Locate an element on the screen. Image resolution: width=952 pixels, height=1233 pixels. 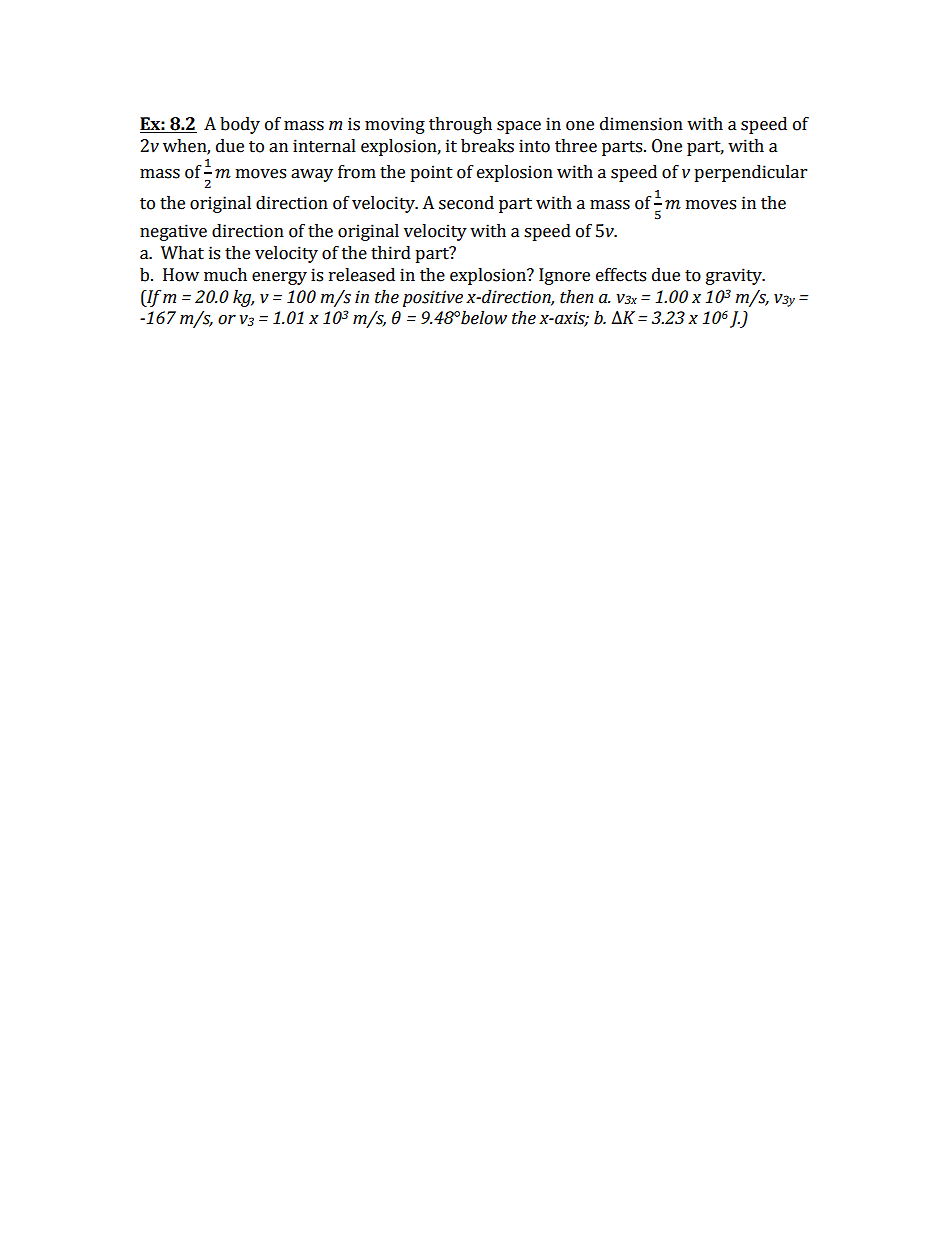
negative is located at coordinates (173, 232).
